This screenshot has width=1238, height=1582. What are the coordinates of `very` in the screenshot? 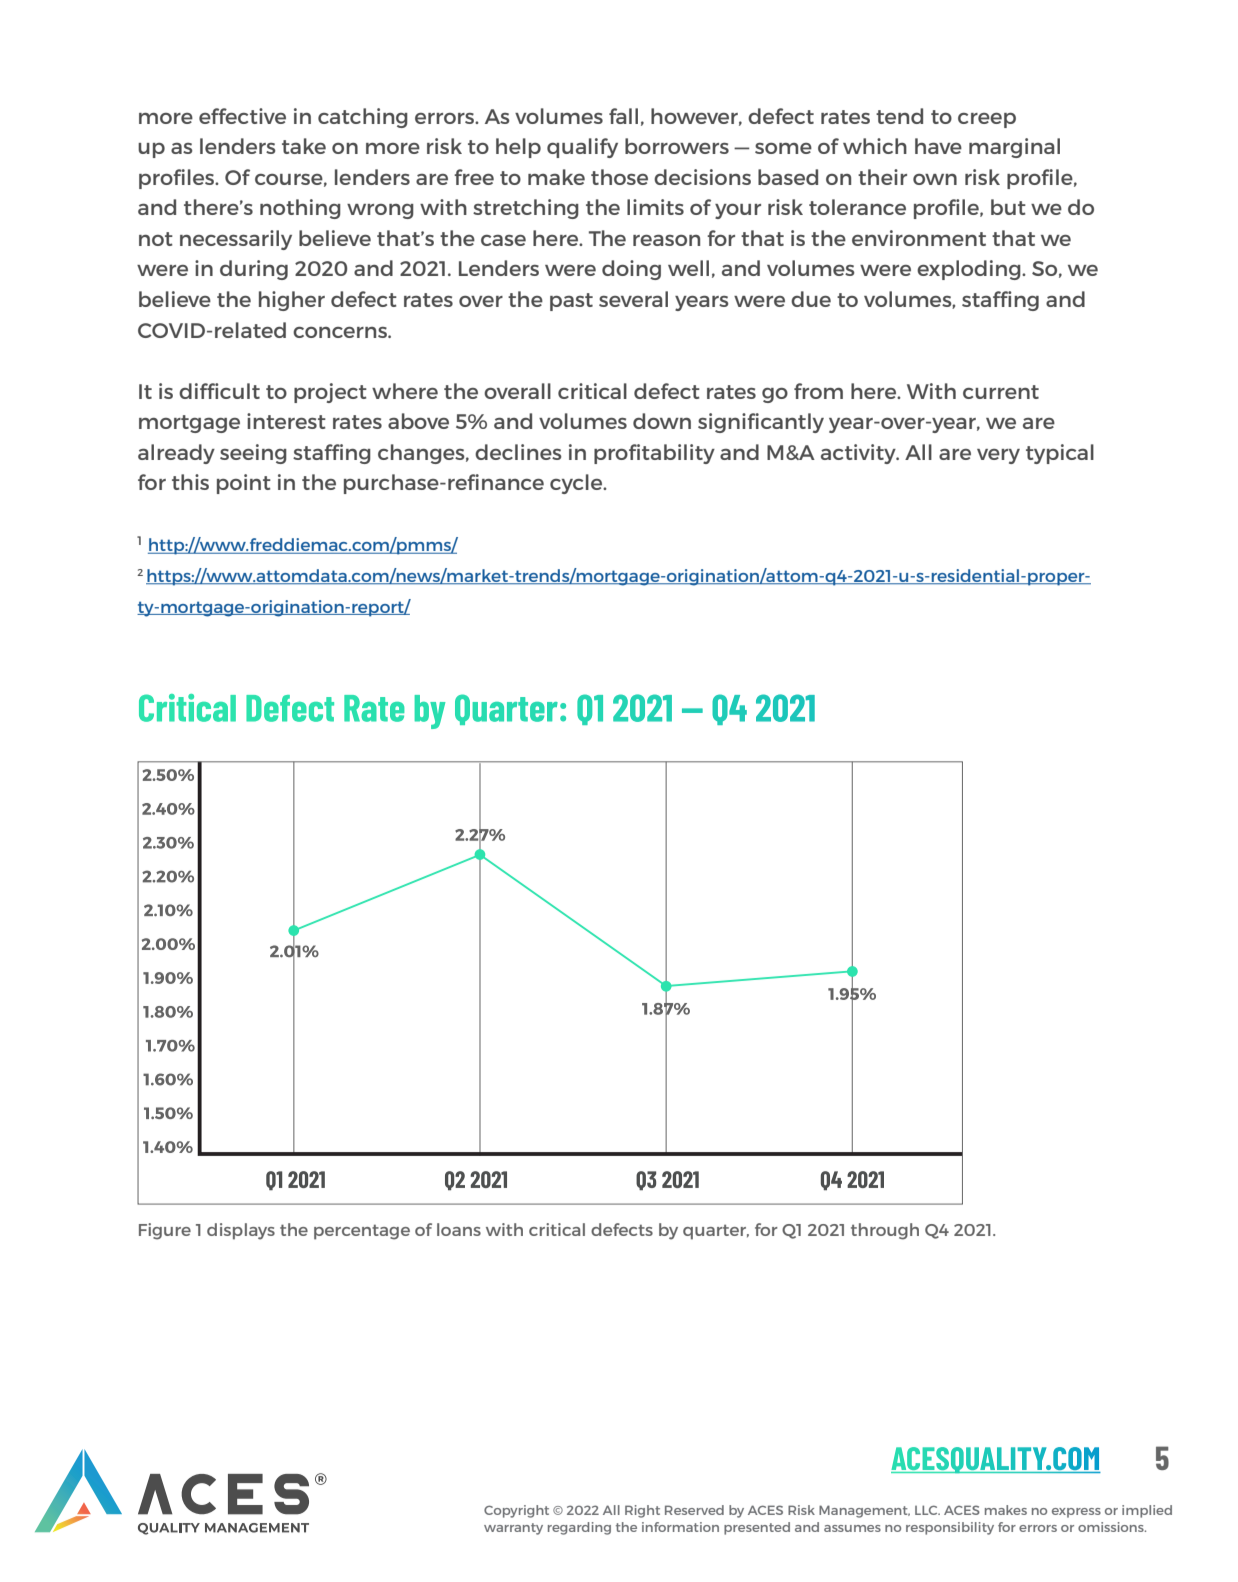 It's located at (998, 456).
